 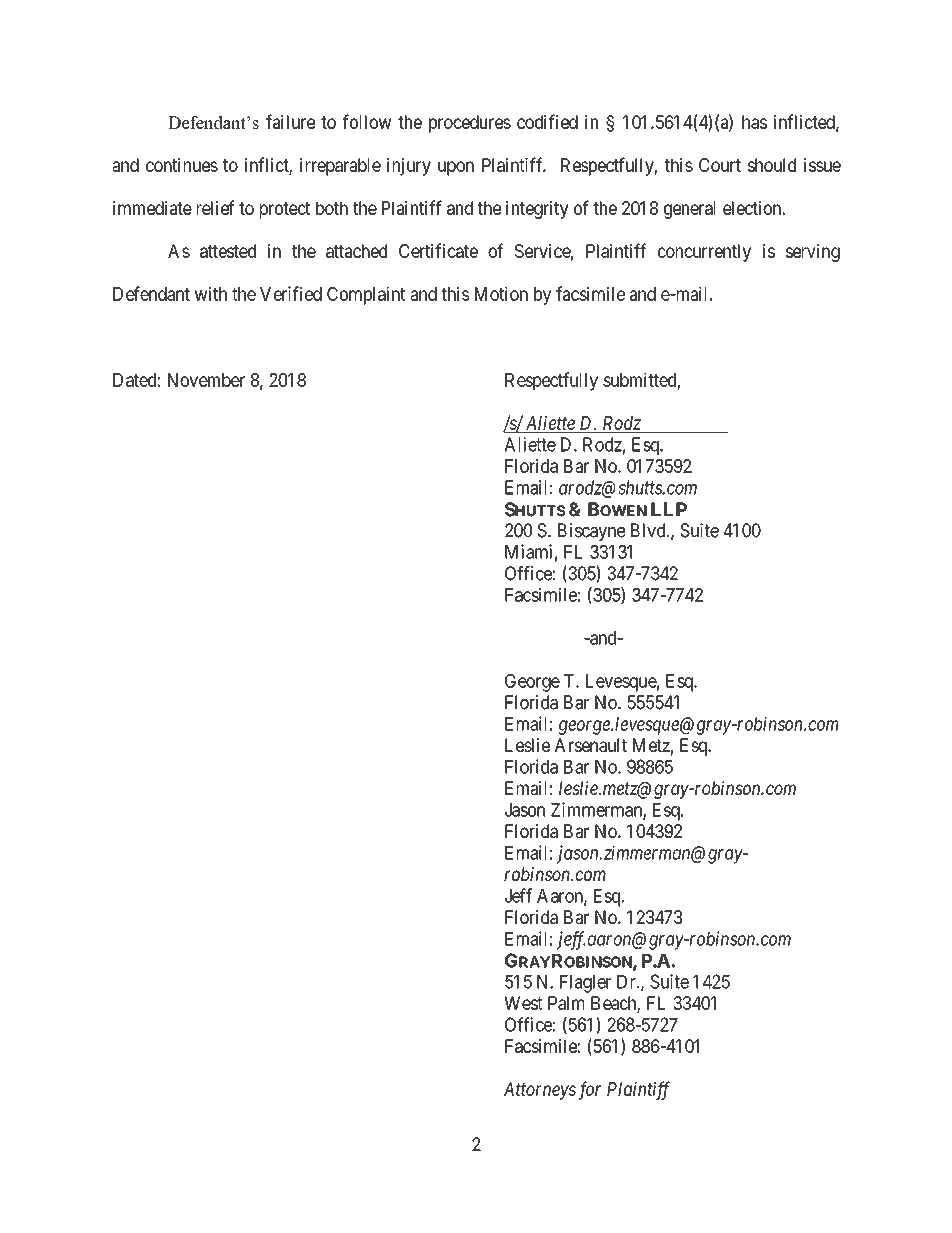 I want to click on Biscayne, so click(x=591, y=532).
